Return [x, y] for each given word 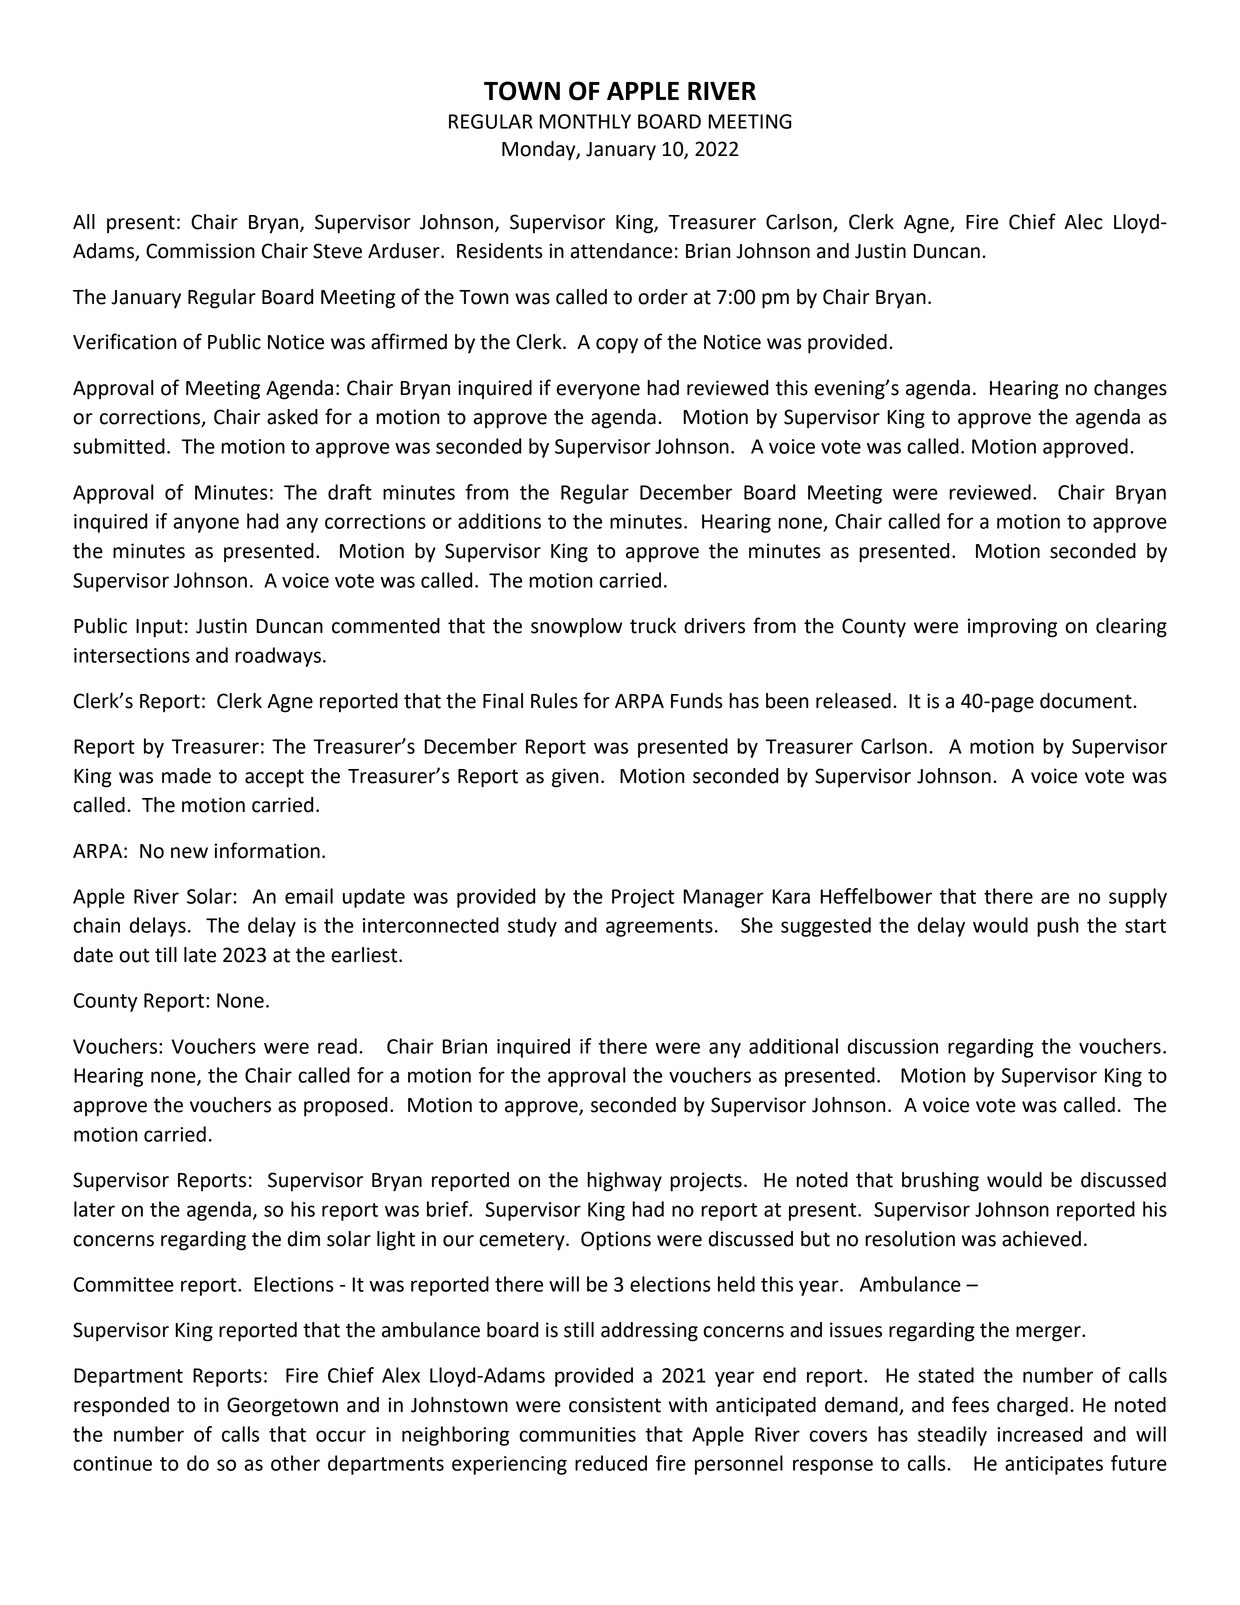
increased [1039, 1434]
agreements [659, 928]
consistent [615, 1405]
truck [653, 626]
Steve [337, 251]
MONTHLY [585, 121]
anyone [206, 525]
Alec [1083, 222]
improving [1012, 628]
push [1058, 927]
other [295, 1463]
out [134, 955]
